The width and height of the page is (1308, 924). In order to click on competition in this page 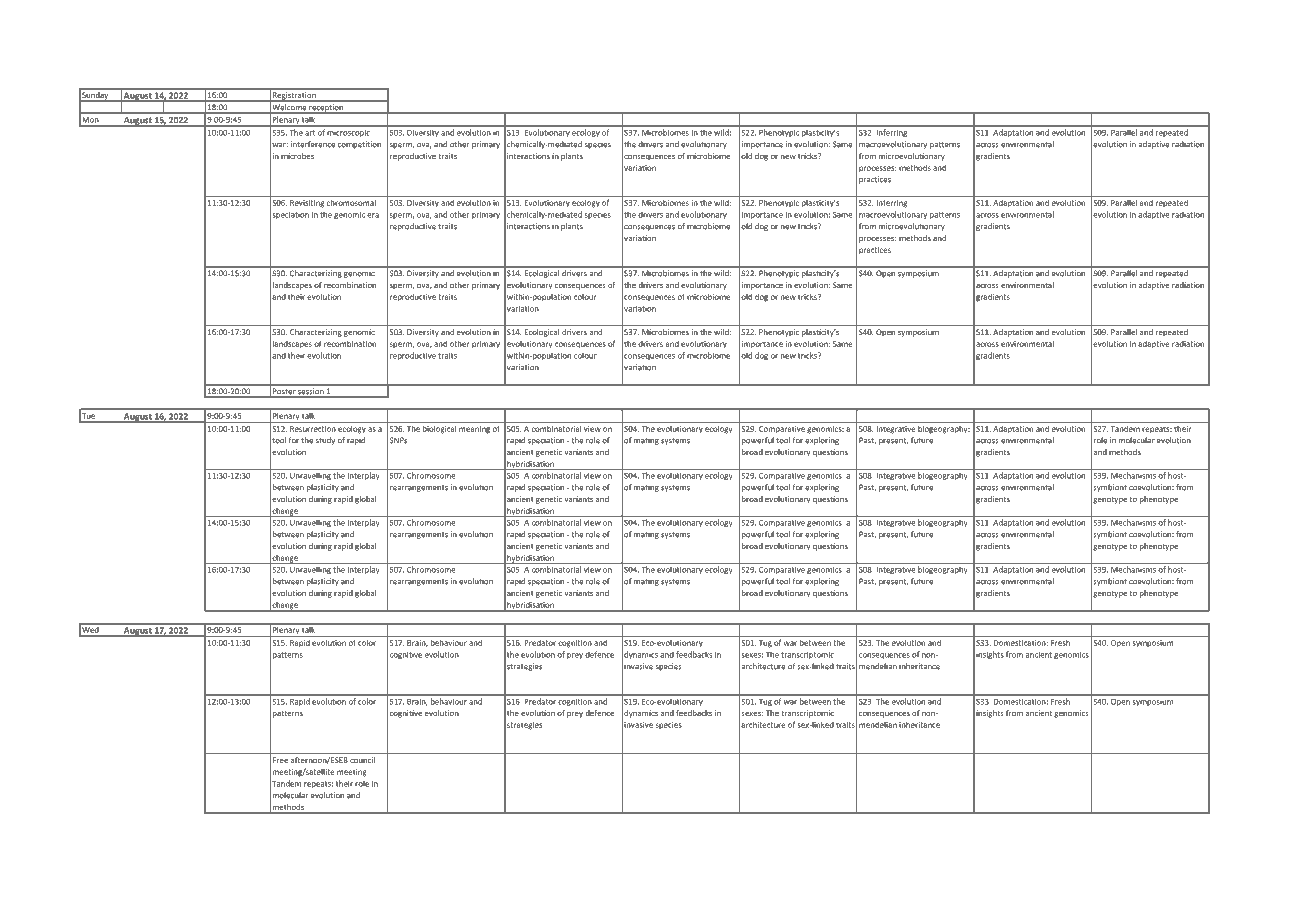, I will do `click(359, 145)`.
